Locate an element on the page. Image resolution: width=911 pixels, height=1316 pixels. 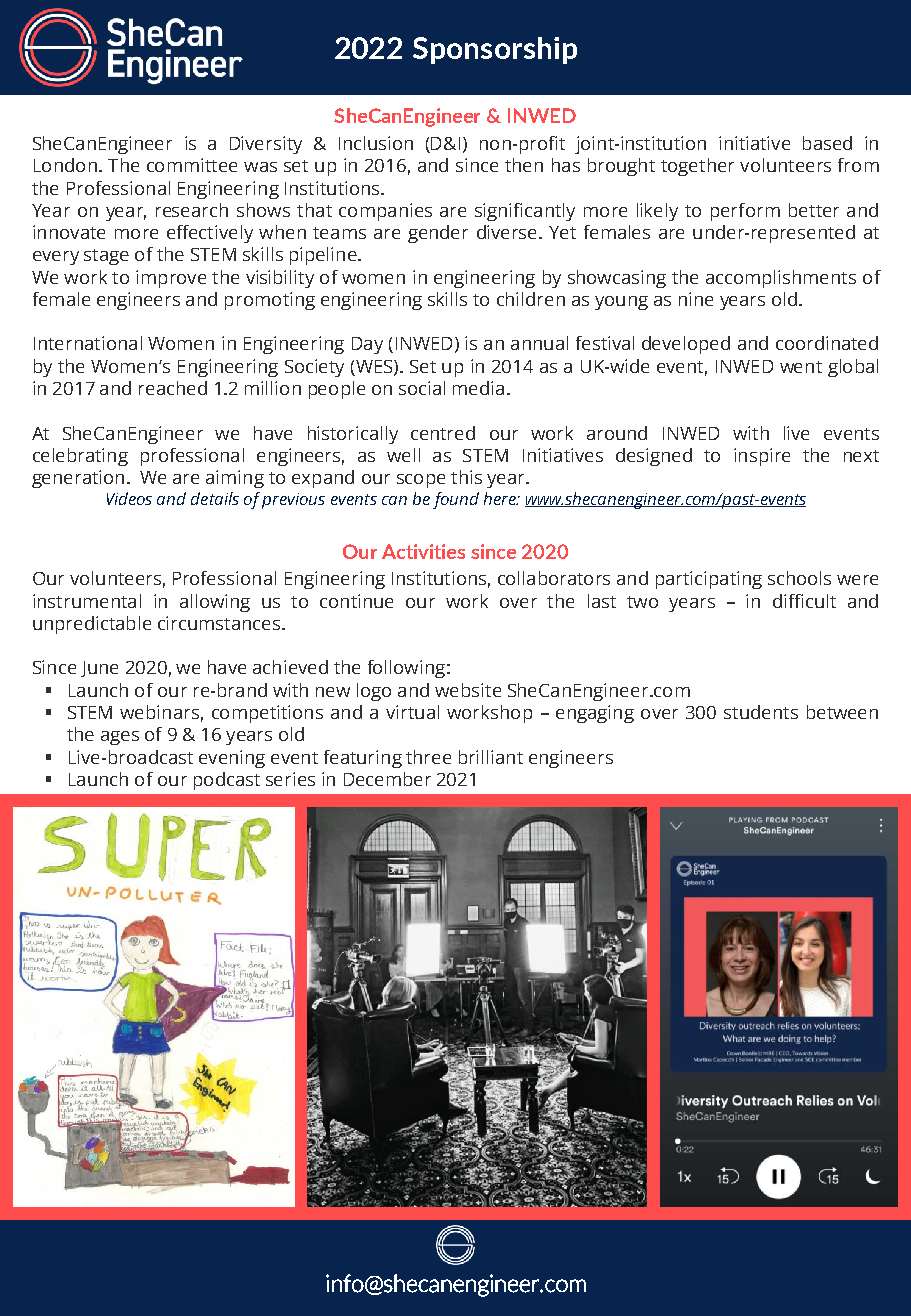
research is located at coordinates (192, 210).
